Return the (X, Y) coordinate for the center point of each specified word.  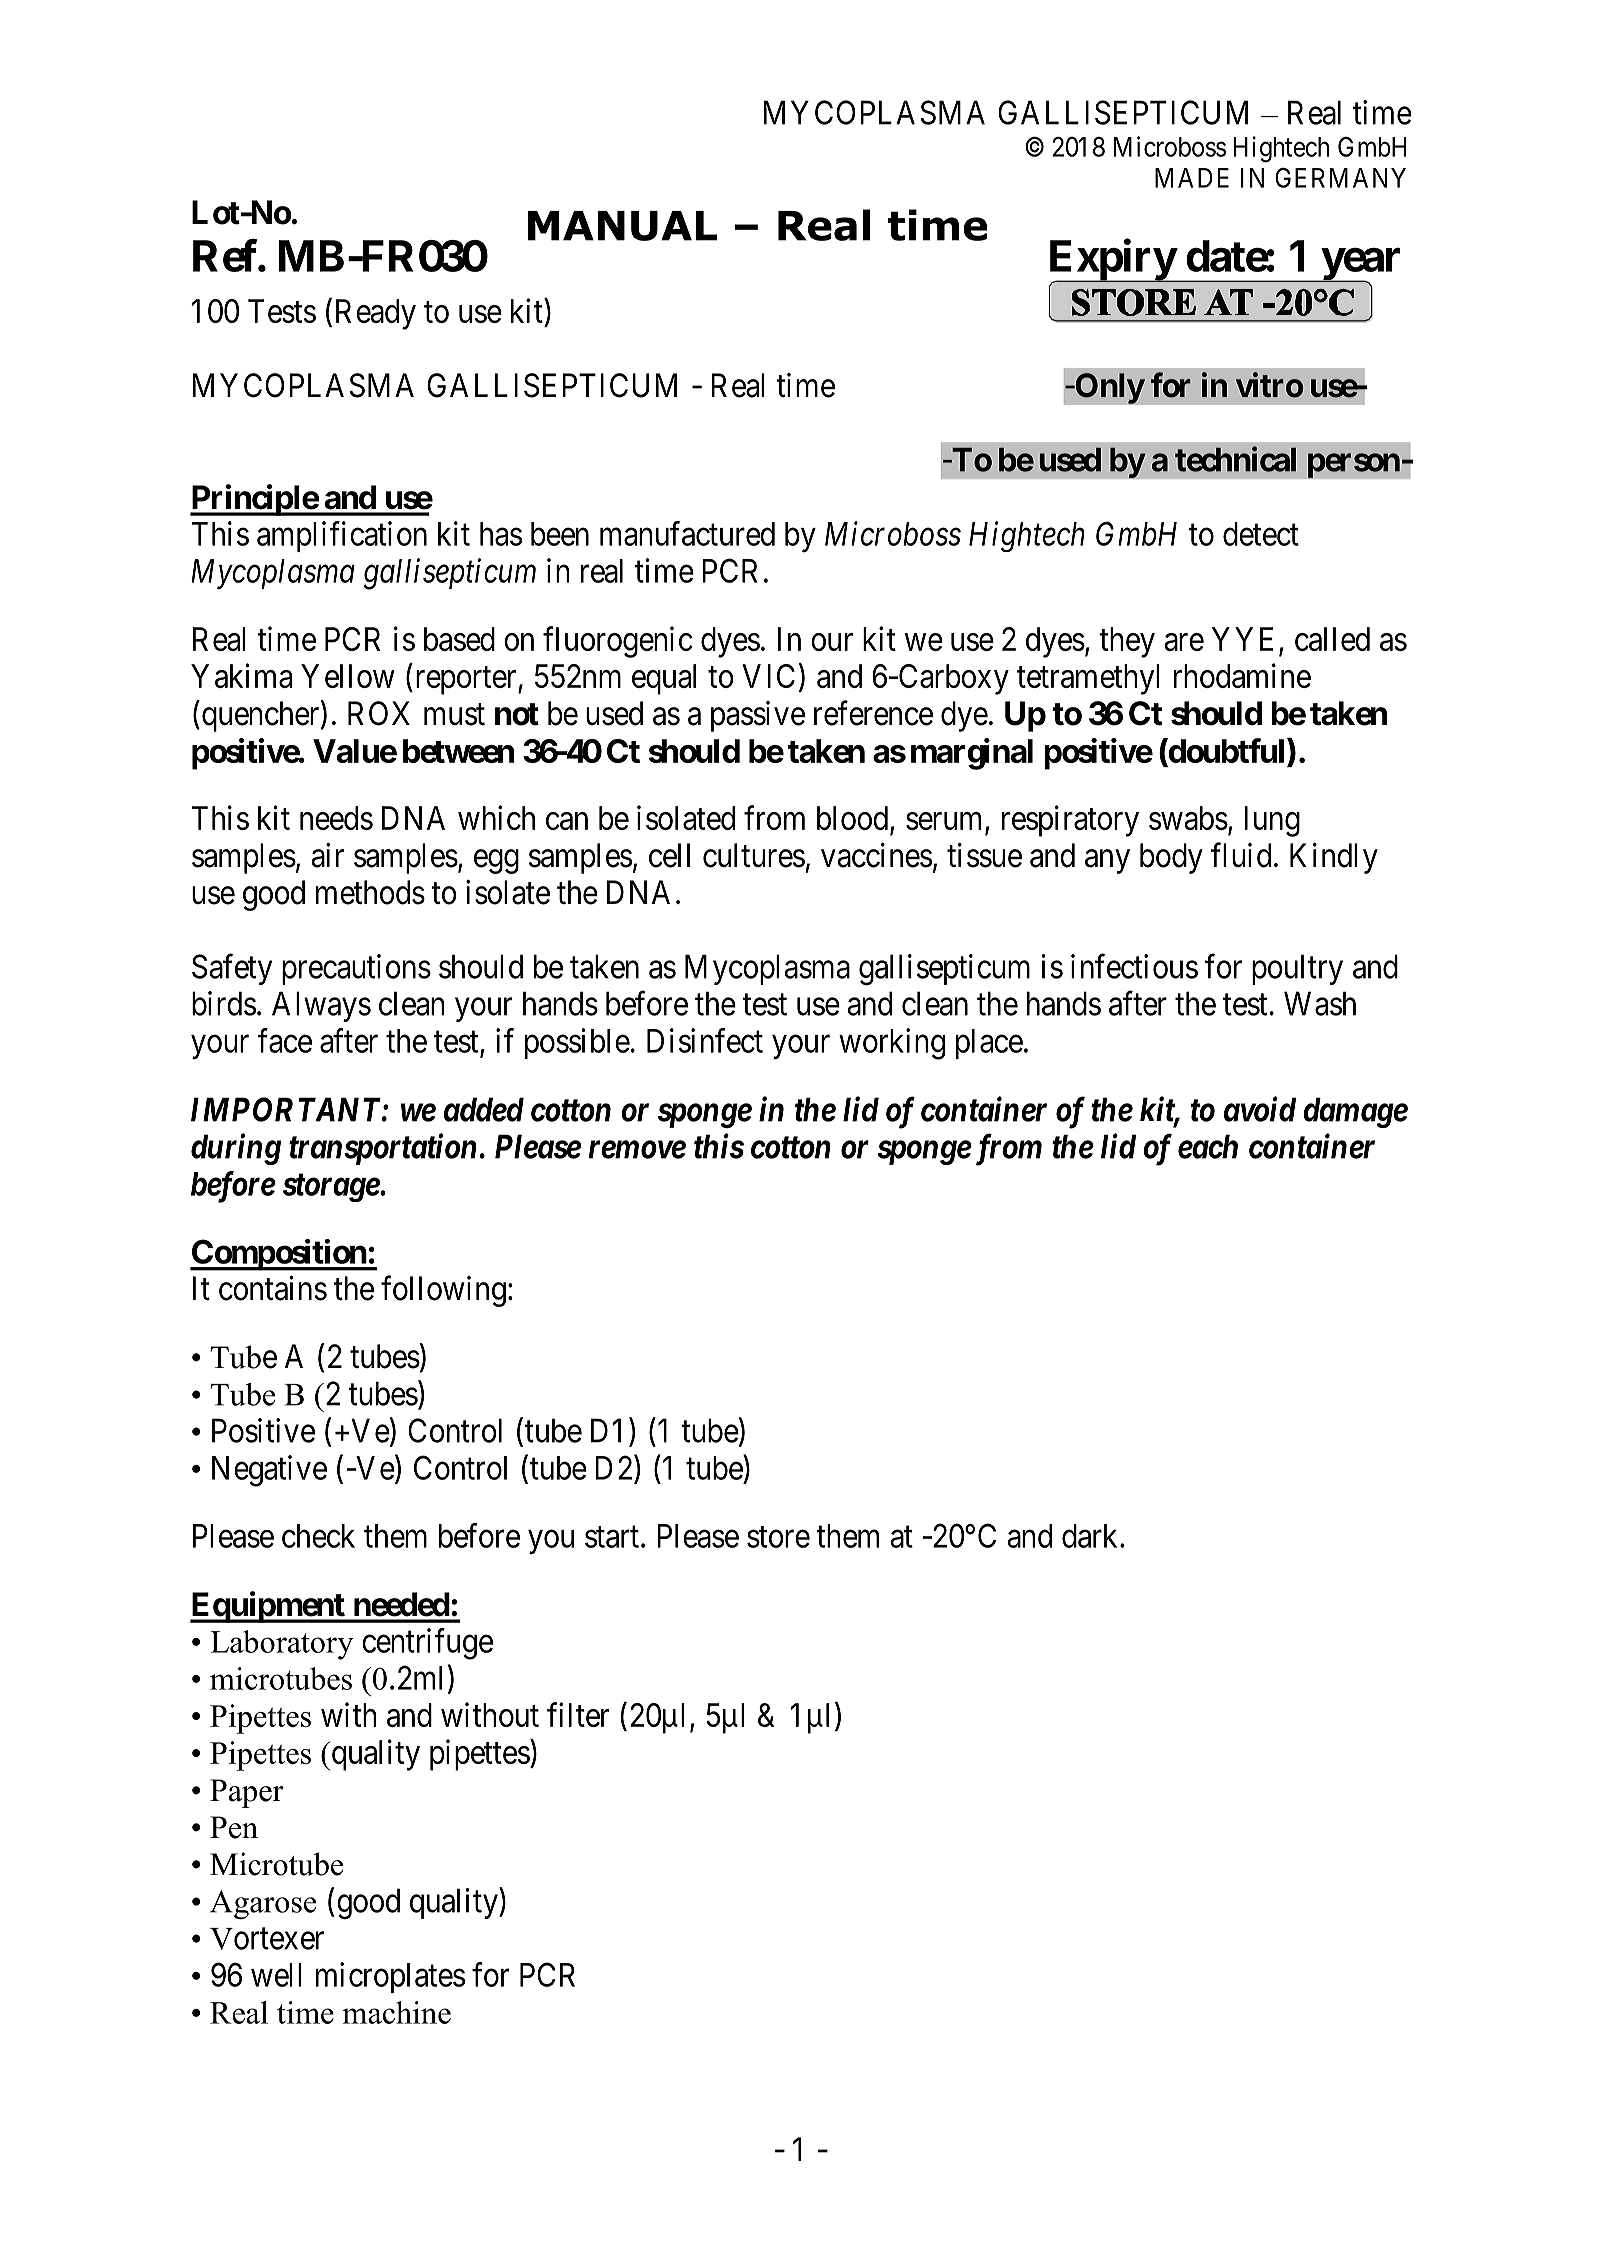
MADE (1192, 178)
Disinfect (705, 1040)
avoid (1260, 1109)
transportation (383, 1149)
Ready (376, 314)
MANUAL (622, 226)
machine (396, 2012)
